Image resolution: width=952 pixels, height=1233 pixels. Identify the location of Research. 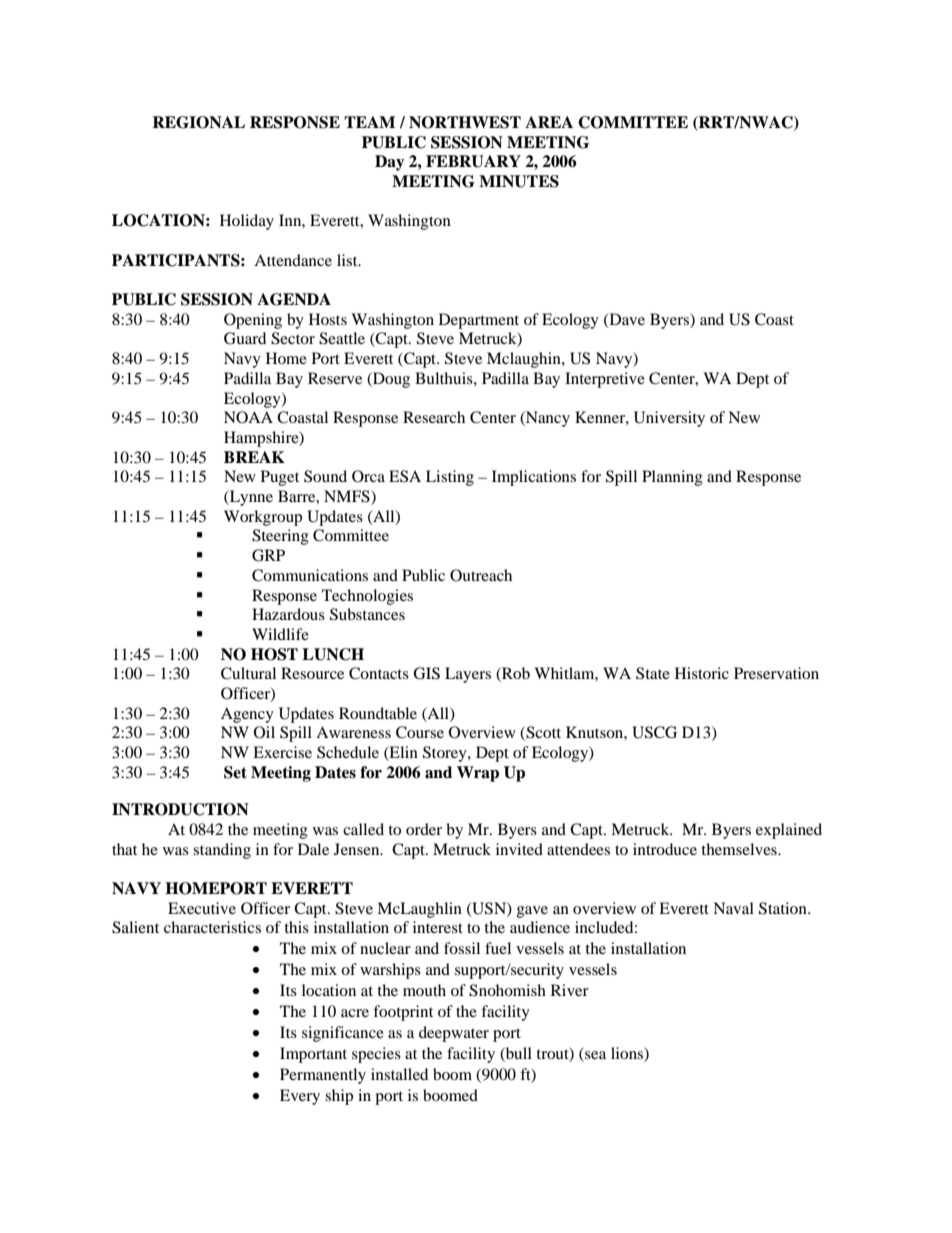
(434, 417).
